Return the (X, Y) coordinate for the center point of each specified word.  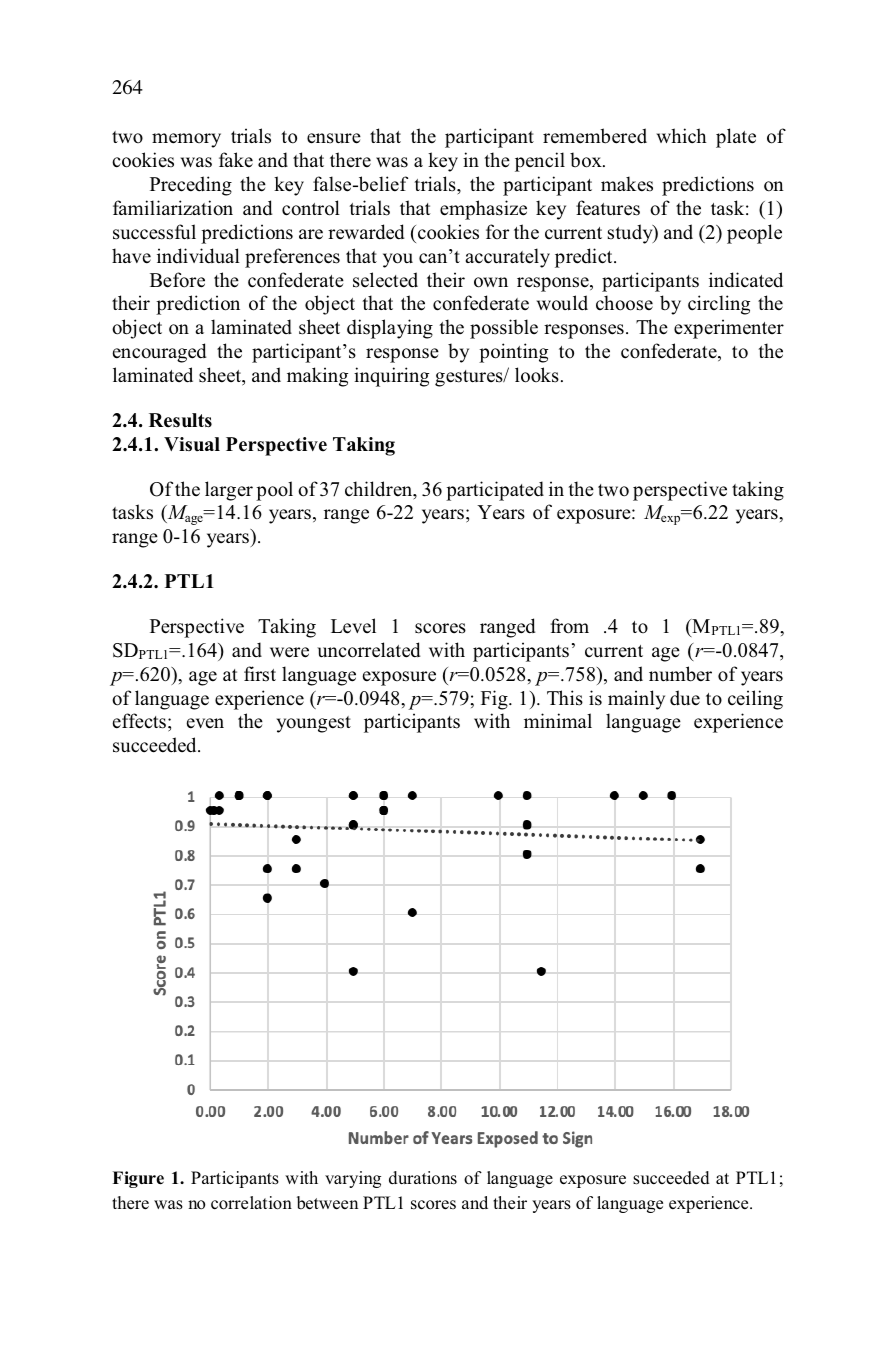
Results (180, 420)
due (685, 698)
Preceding (191, 186)
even (205, 723)
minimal (558, 720)
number (680, 674)
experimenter (729, 329)
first (260, 674)
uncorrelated (368, 650)
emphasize (483, 210)
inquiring (391, 377)
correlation (251, 1203)
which (682, 136)
